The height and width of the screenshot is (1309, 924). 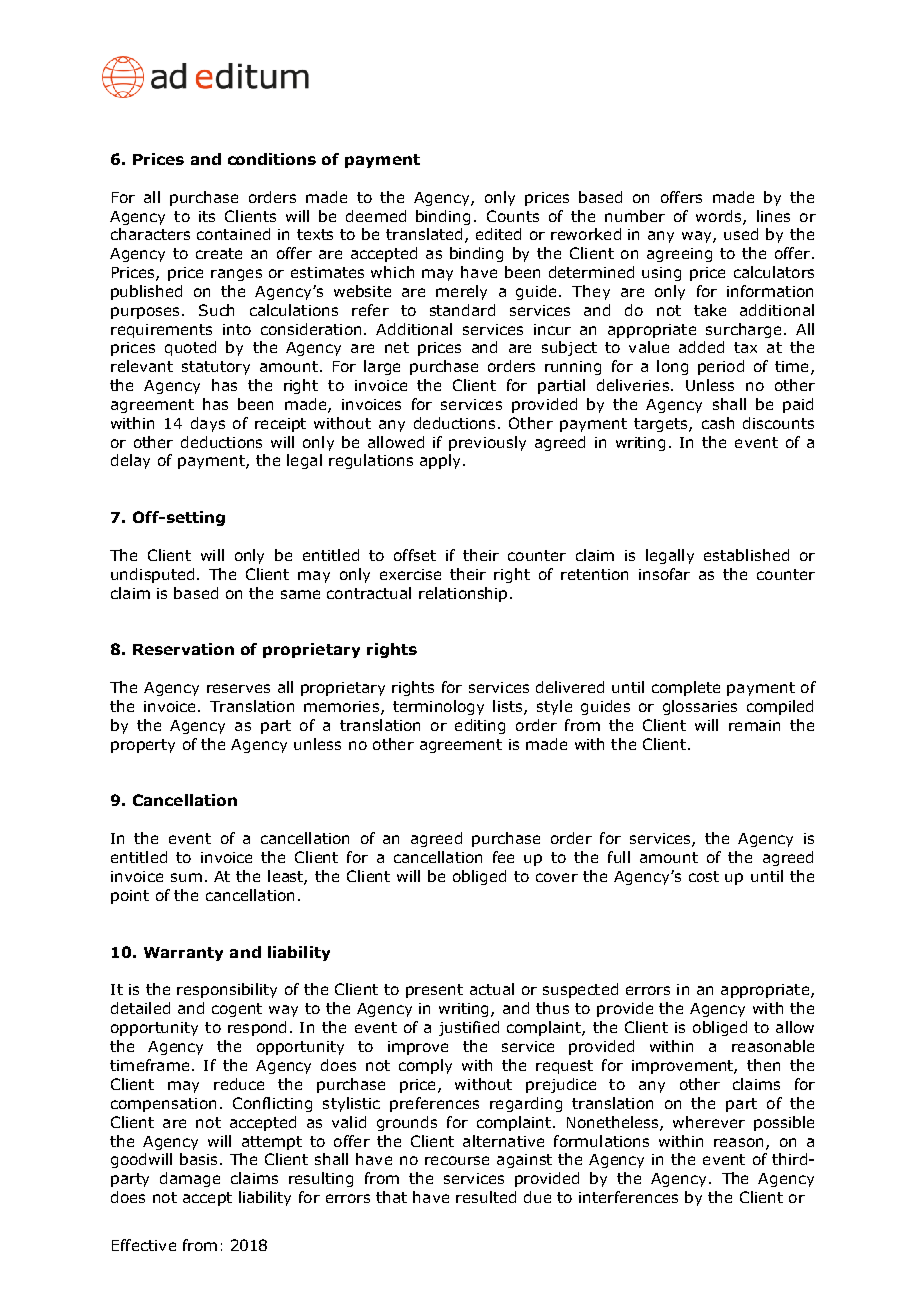 What do you see at coordinates (238, 688) in the screenshot?
I see `reserves` at bounding box center [238, 688].
